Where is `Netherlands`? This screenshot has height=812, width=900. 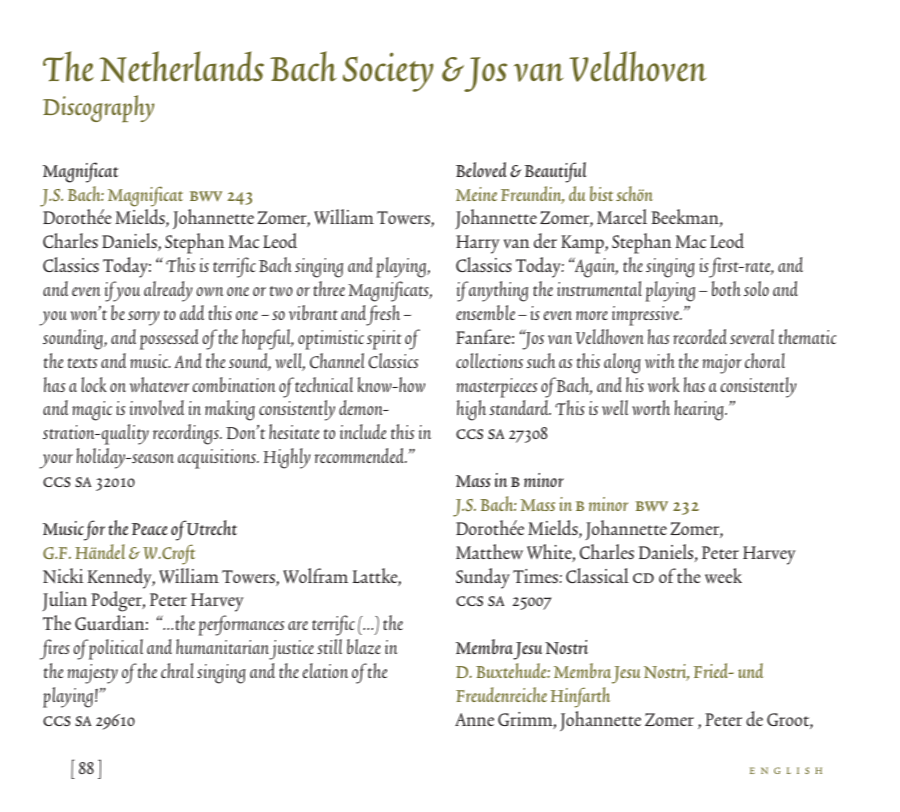 Netherlands is located at coordinates (181, 67).
